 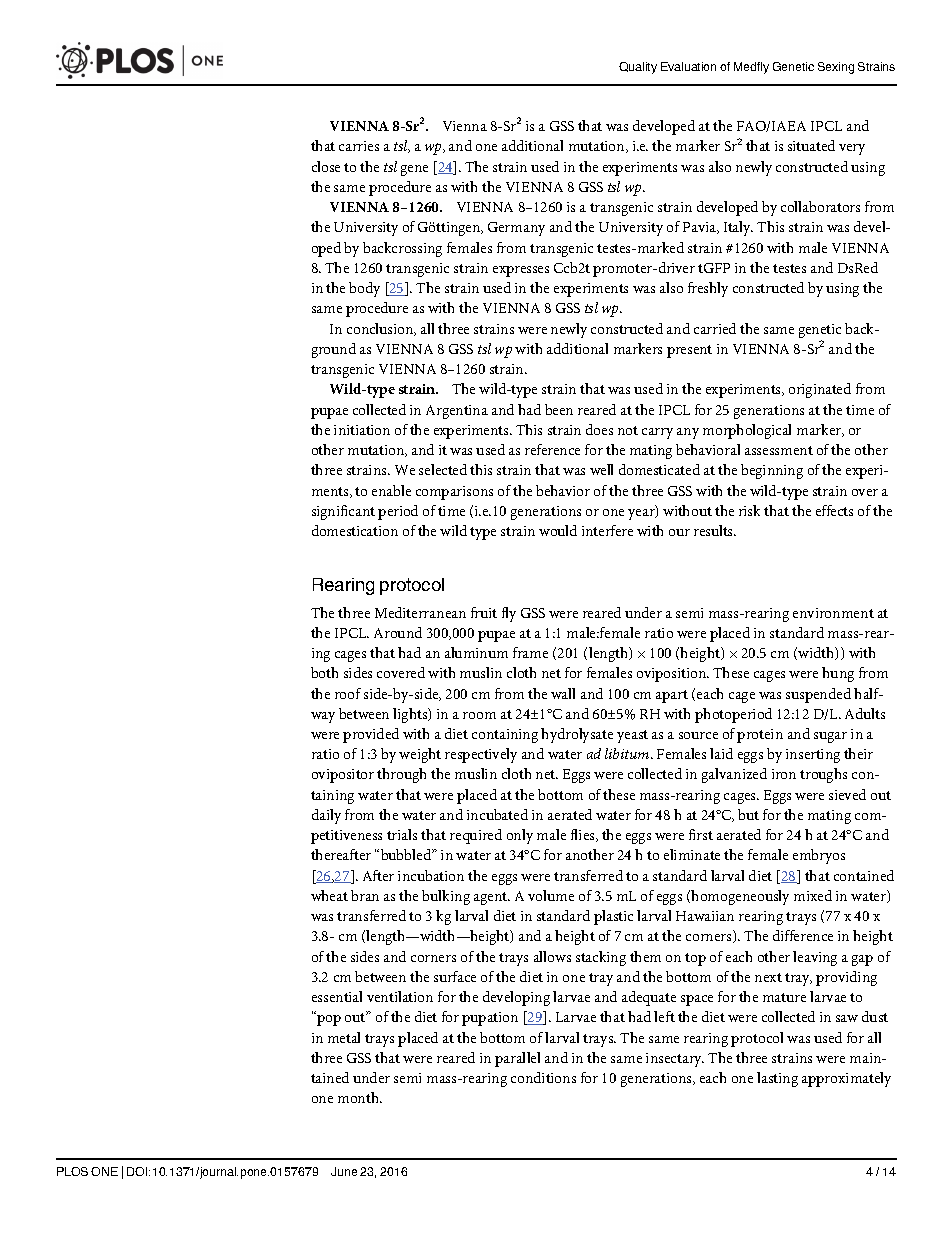 I want to click on fruit, so click(x=484, y=612).
